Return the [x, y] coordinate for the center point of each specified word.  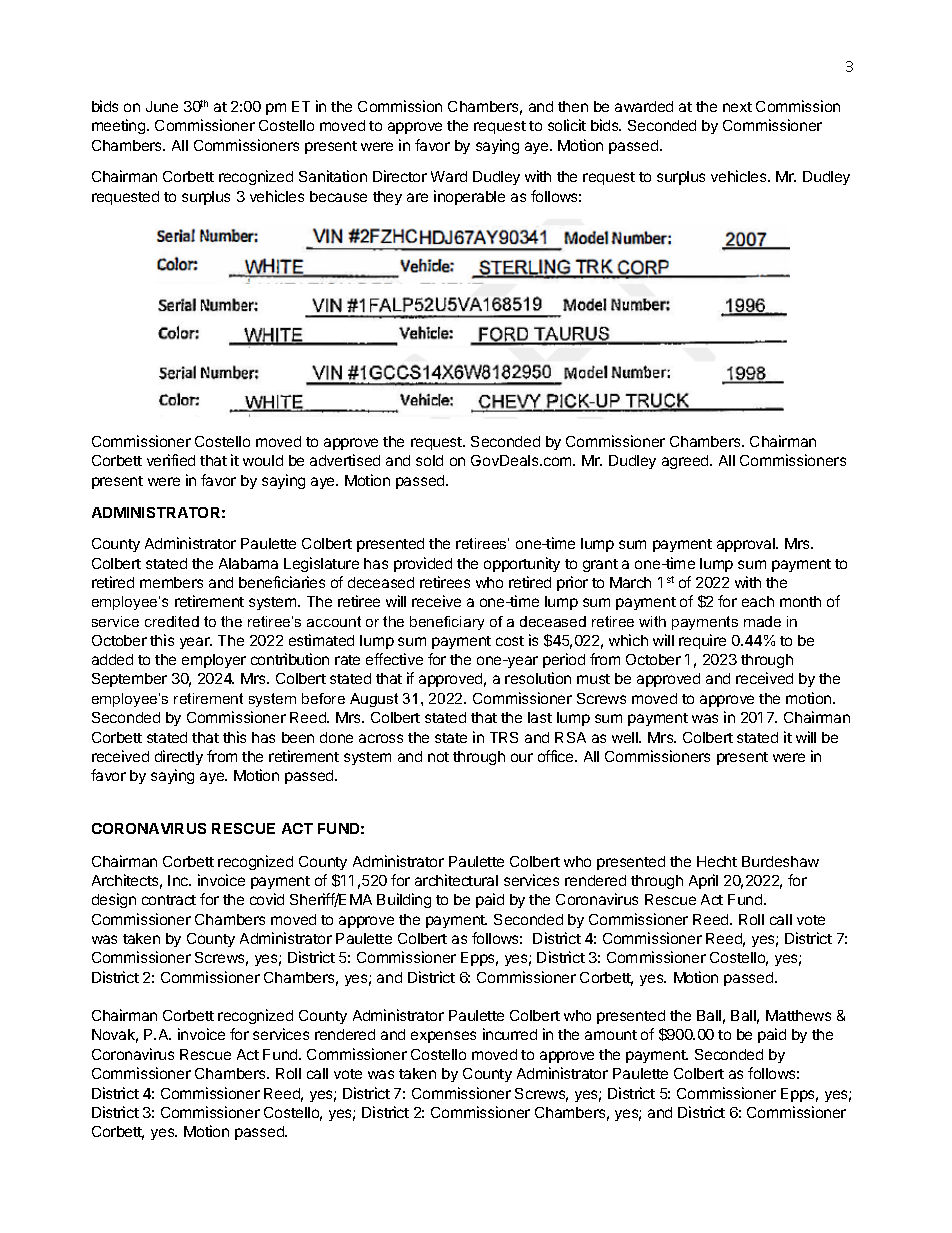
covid [267, 899]
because [338, 196]
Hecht [717, 861]
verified [171, 460]
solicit [567, 125]
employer [214, 661]
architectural [456, 880]
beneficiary [447, 623]
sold [429, 460]
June [162, 106]
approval [747, 545]
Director [400, 176]
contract [169, 900]
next [737, 107]
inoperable [469, 197]
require [702, 641]
